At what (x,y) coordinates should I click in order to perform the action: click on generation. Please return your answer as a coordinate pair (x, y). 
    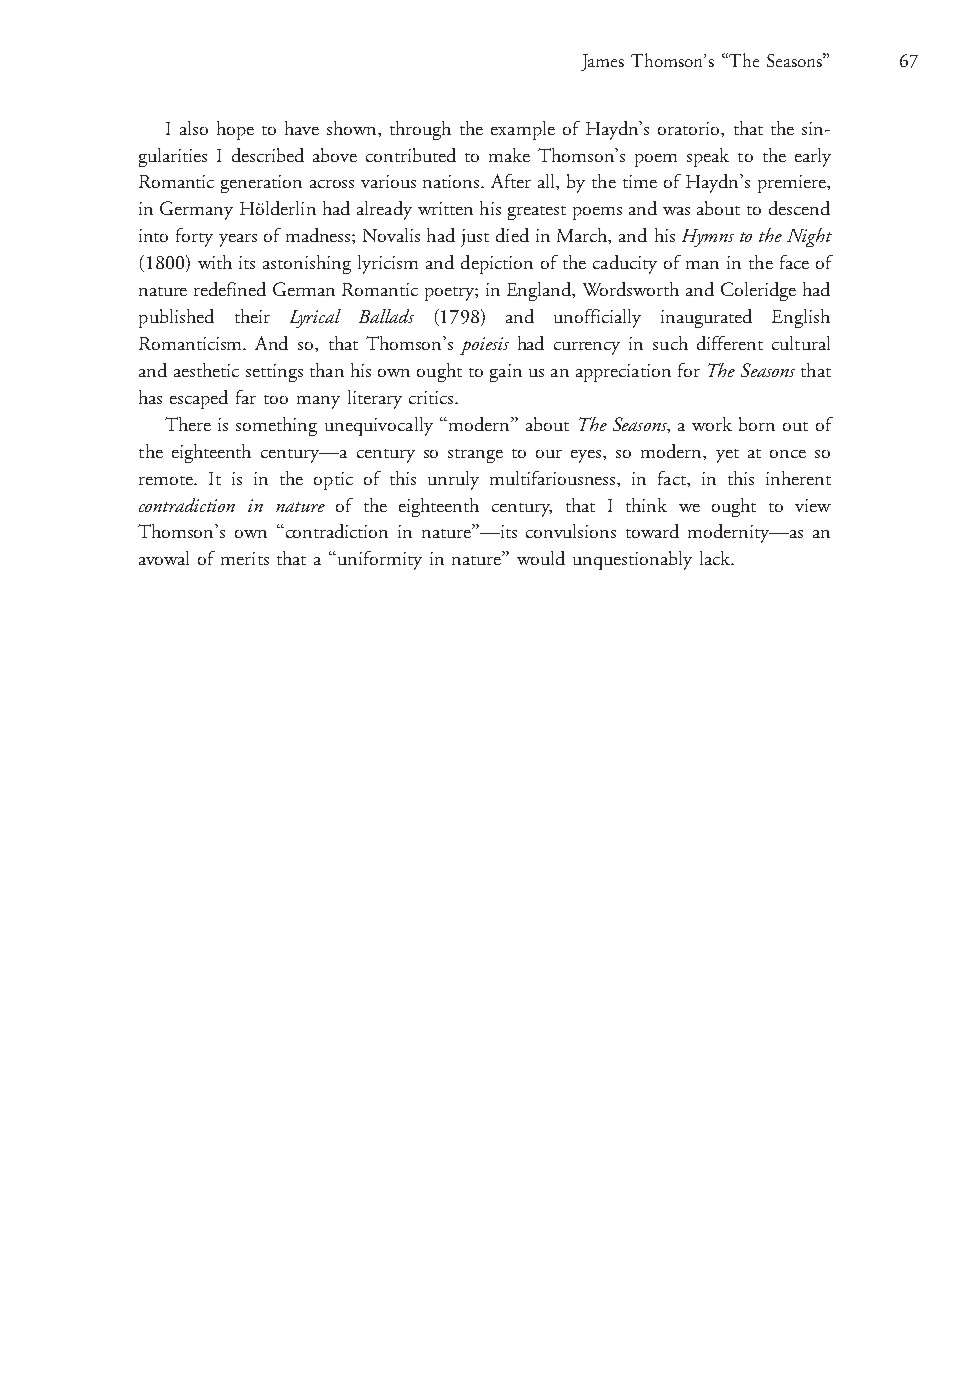
    Looking at the image, I should click on (261, 184).
